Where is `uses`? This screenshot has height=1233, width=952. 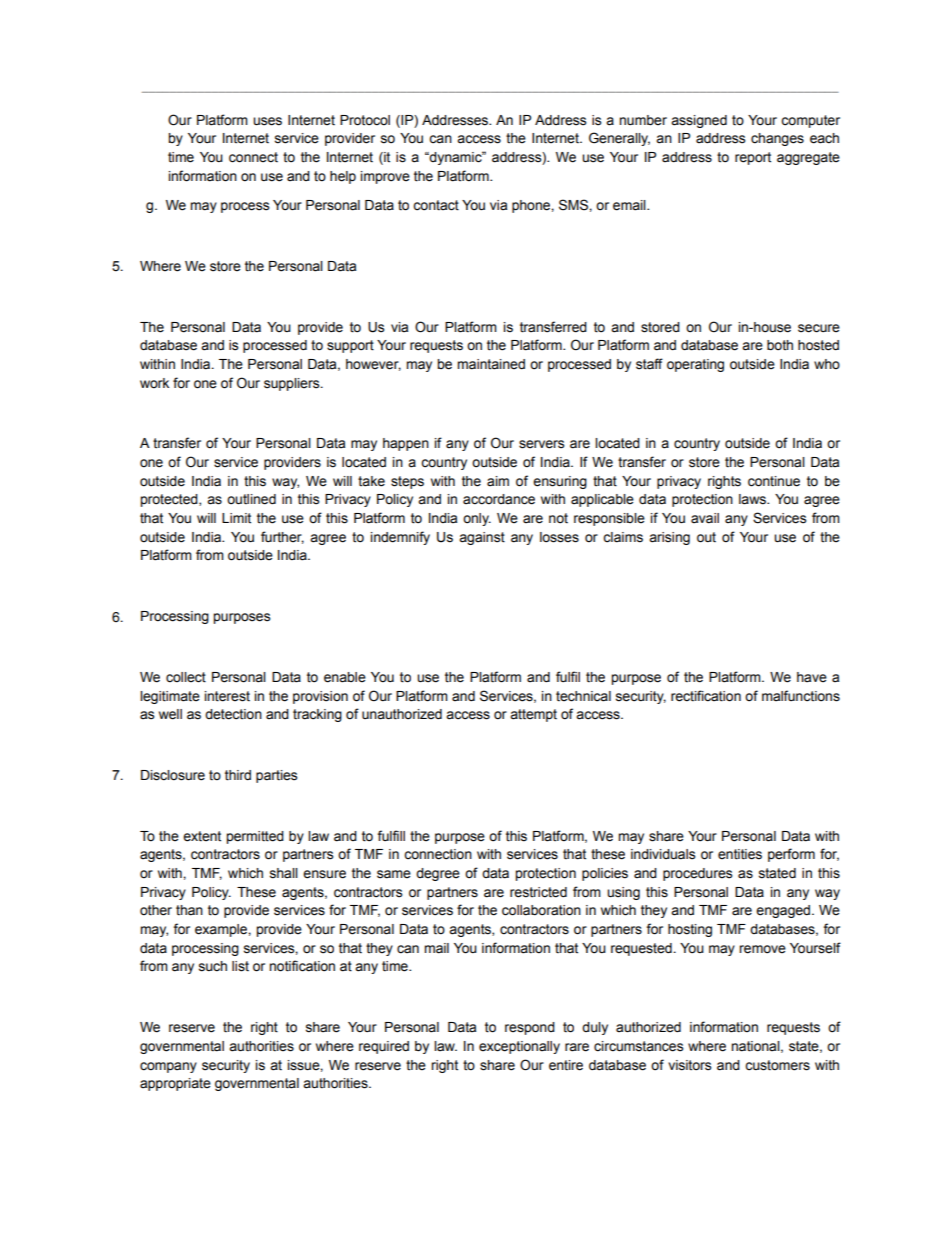 uses is located at coordinates (267, 121).
